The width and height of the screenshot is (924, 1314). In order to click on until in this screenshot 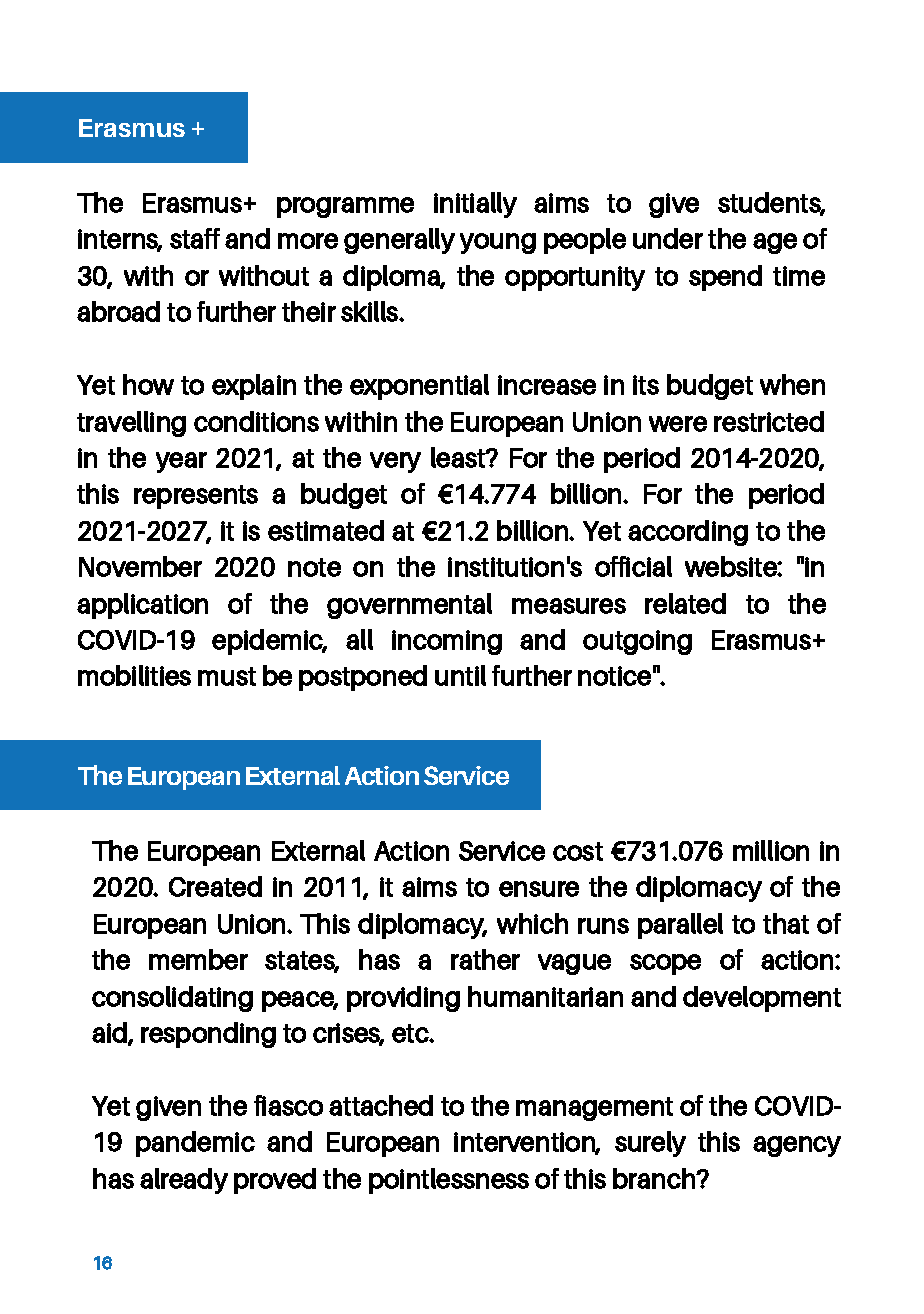, I will do `click(460, 675)`.
